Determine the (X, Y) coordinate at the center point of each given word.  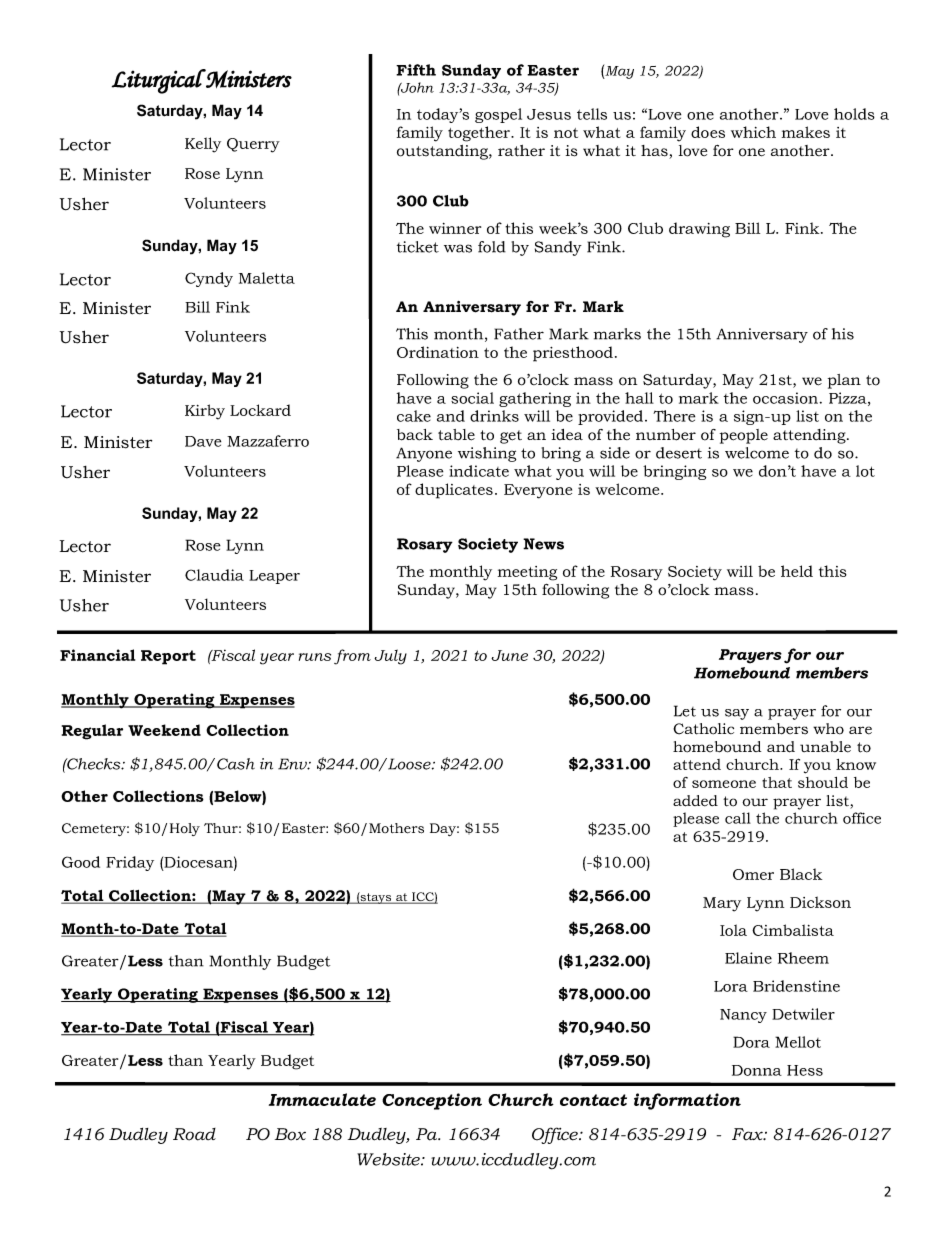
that (777, 782)
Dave (203, 441)
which (753, 132)
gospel (498, 115)
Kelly (203, 145)
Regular (92, 732)
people (744, 436)
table (456, 435)
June (509, 655)
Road (194, 1134)
